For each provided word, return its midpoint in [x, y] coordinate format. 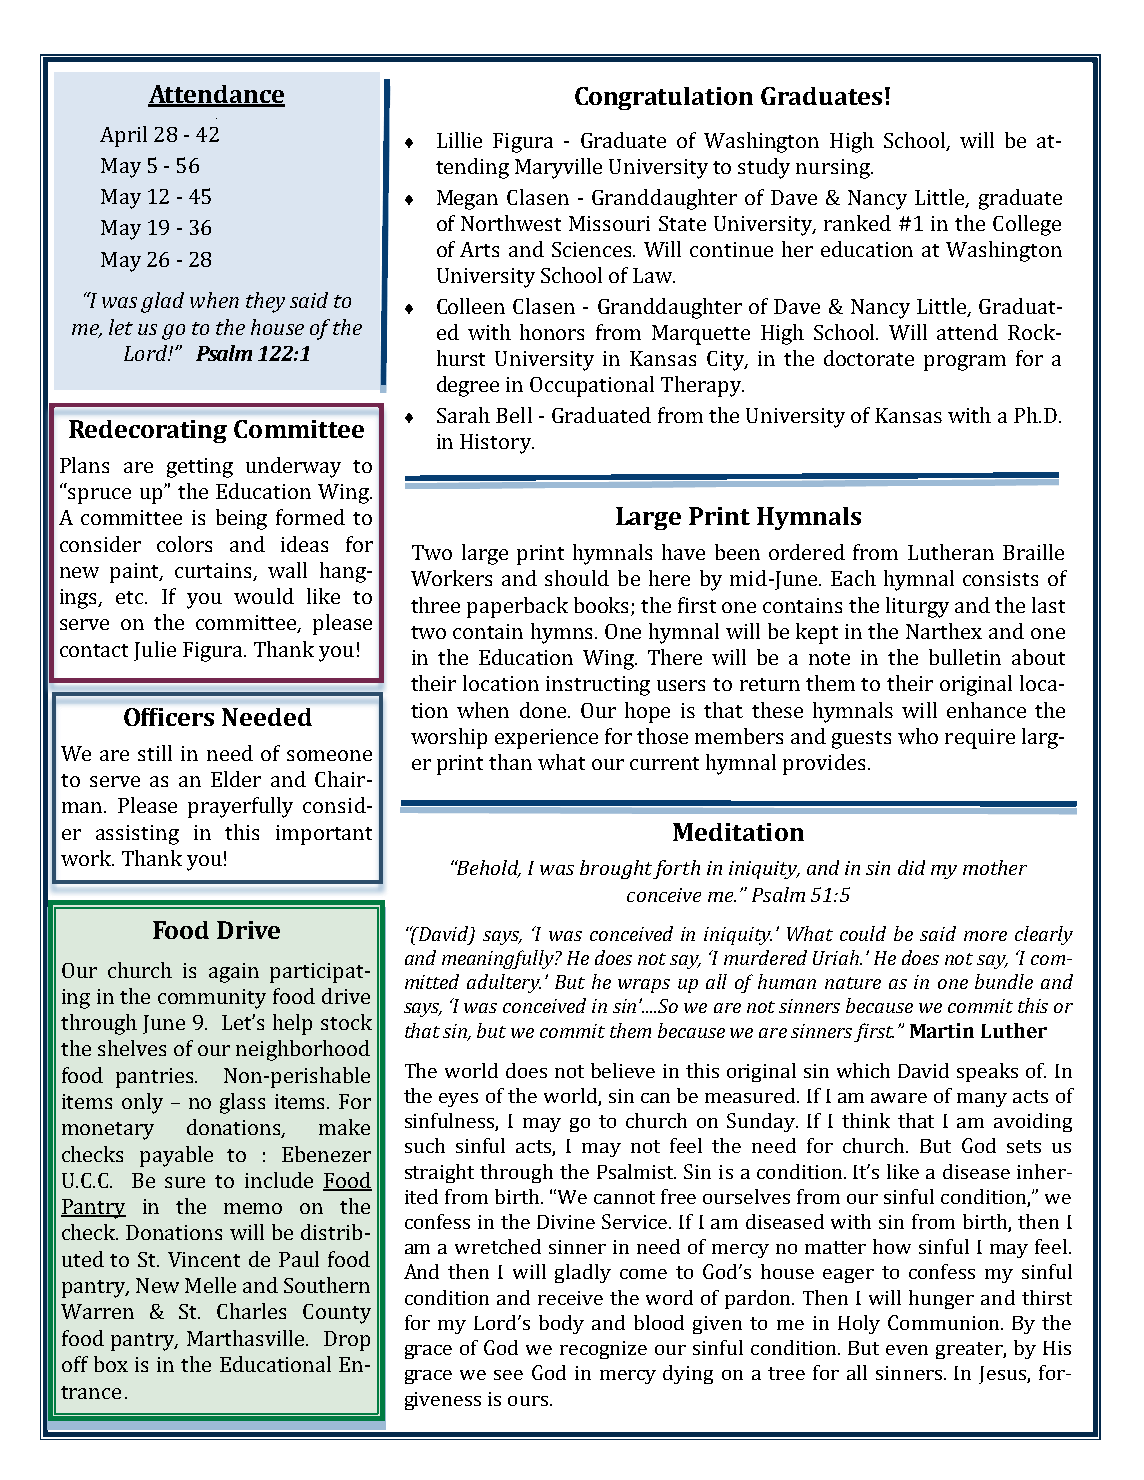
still [155, 753]
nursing [834, 169]
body [561, 1324]
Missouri [609, 223]
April [123, 136]
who [918, 736]
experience [546, 739]
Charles [251, 1311]
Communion [945, 1322]
